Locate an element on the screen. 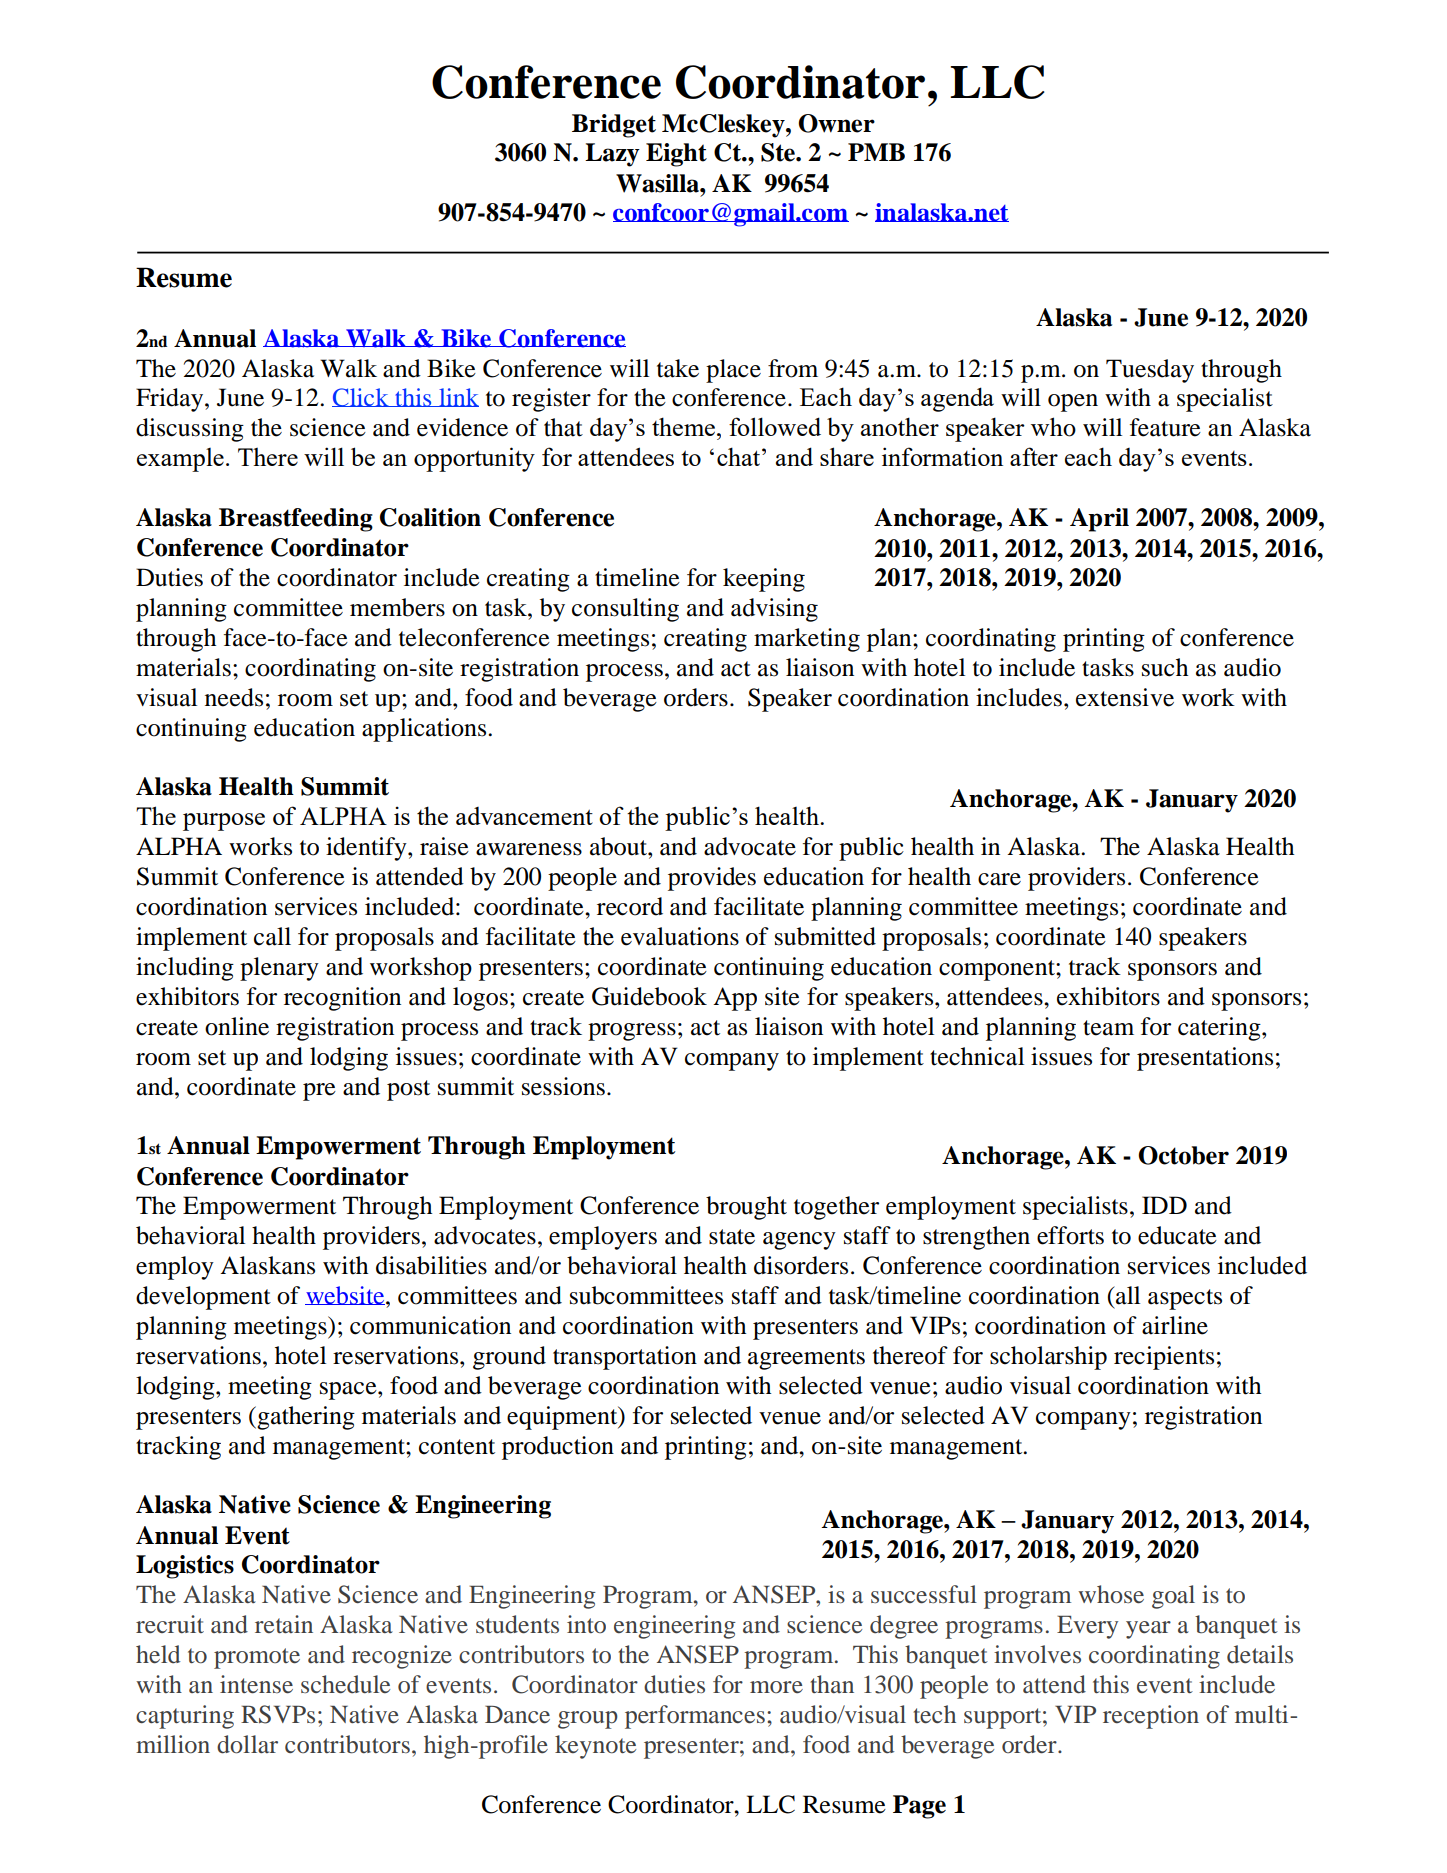  intense is located at coordinates (256, 1684).
